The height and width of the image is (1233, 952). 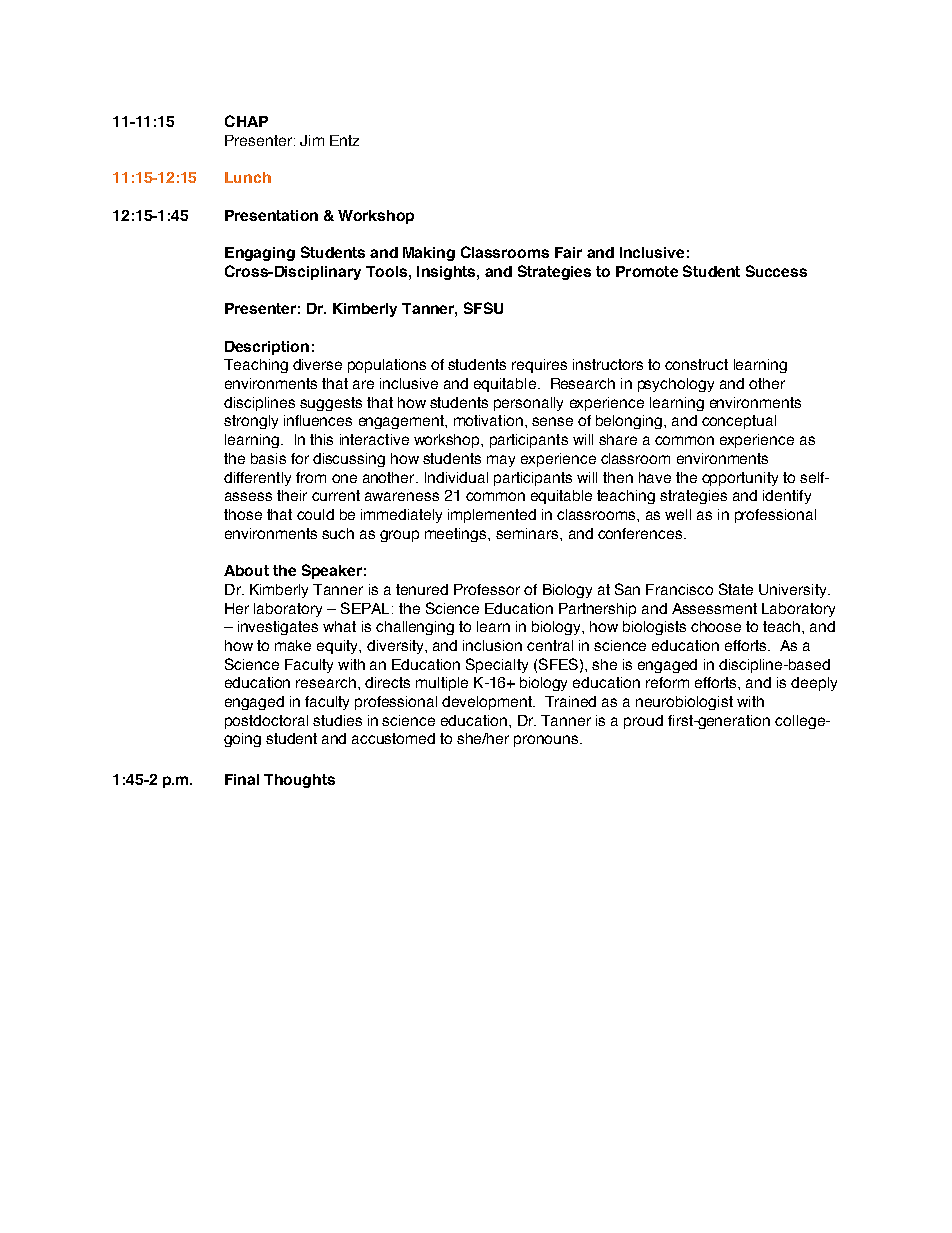 What do you see at coordinates (299, 781) in the image?
I see `Thoughts` at bounding box center [299, 781].
